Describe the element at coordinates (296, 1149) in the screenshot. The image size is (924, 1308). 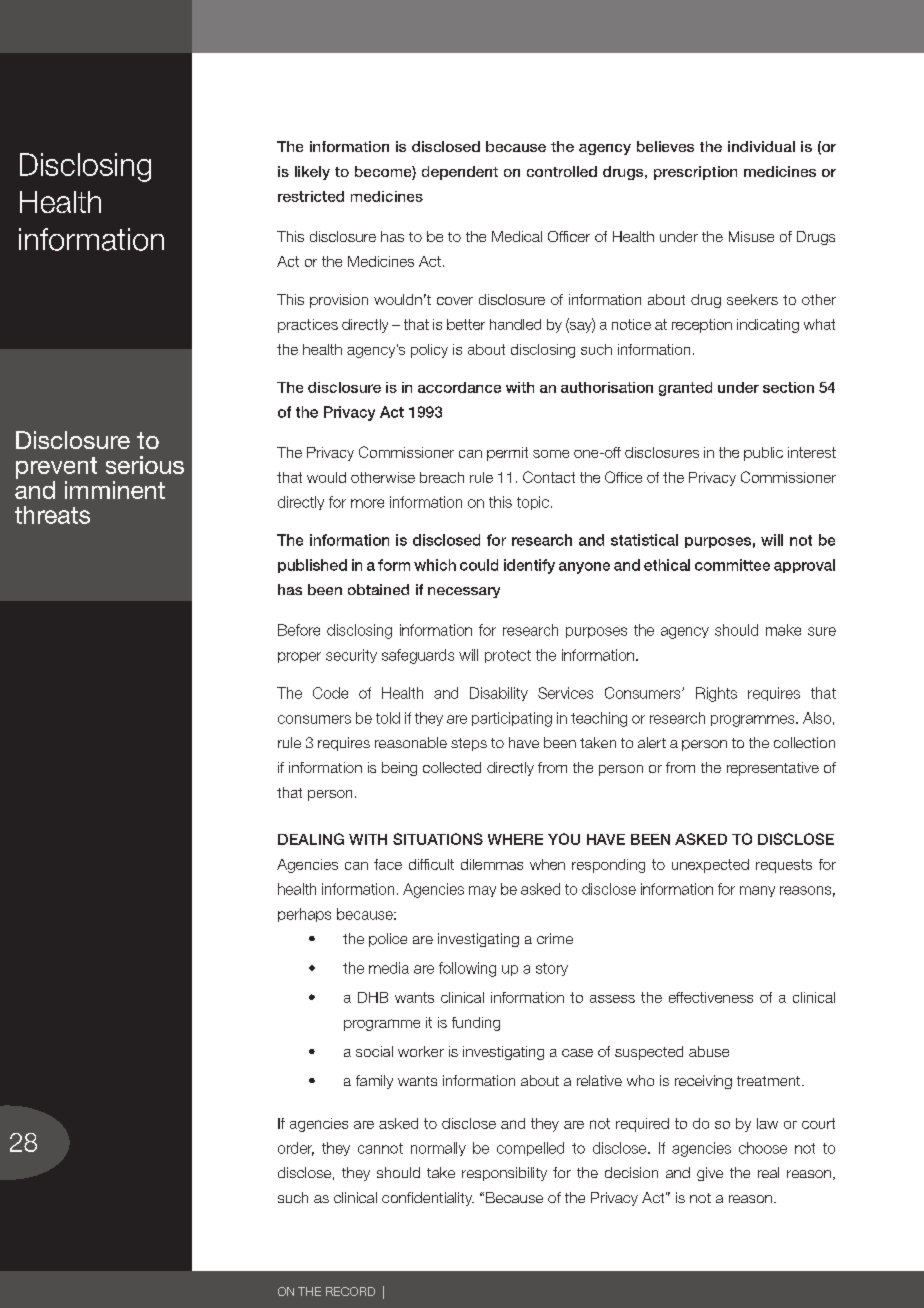
I see `order` at that location.
